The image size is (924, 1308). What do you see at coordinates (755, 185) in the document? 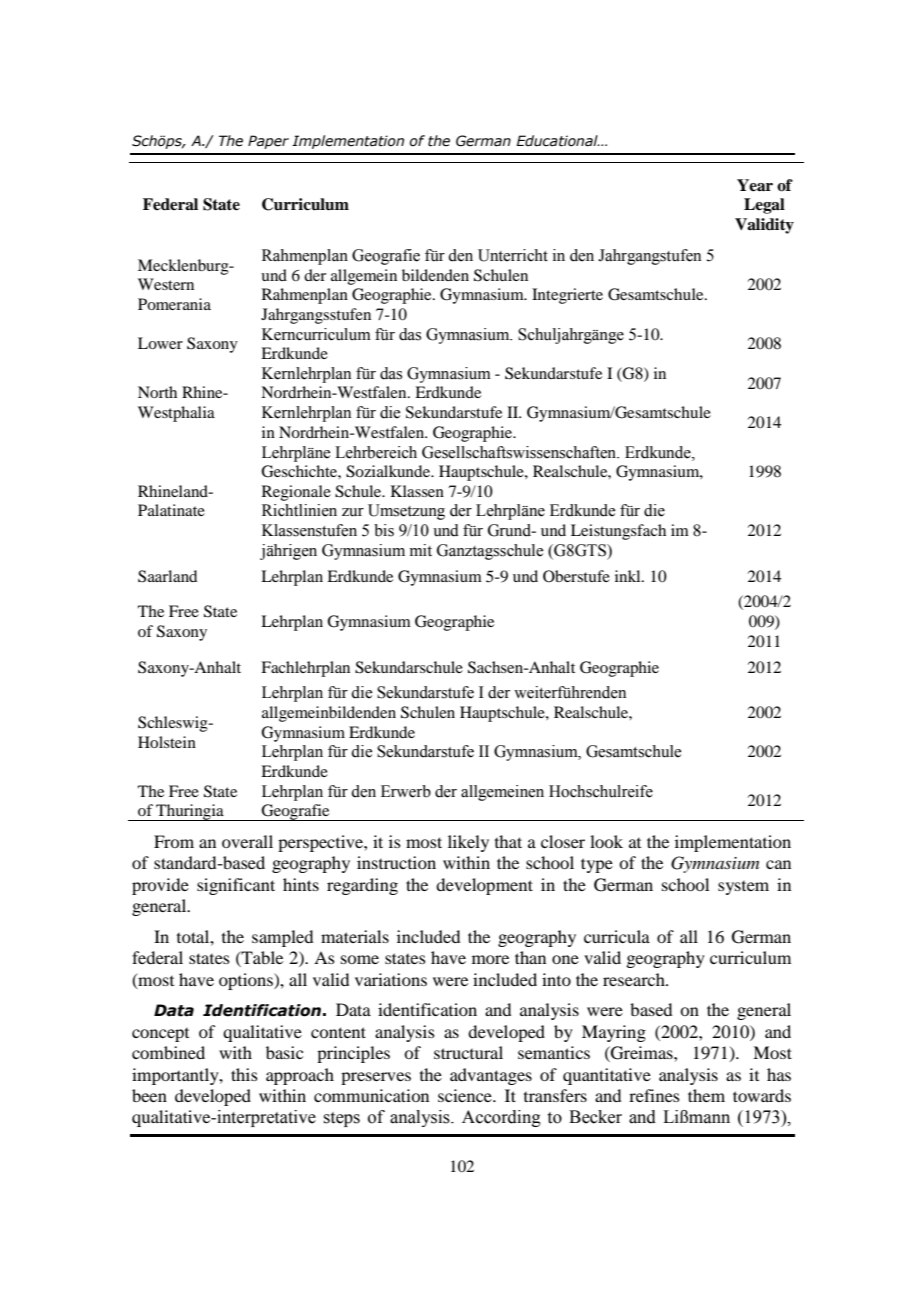
I see `Year` at bounding box center [755, 185].
